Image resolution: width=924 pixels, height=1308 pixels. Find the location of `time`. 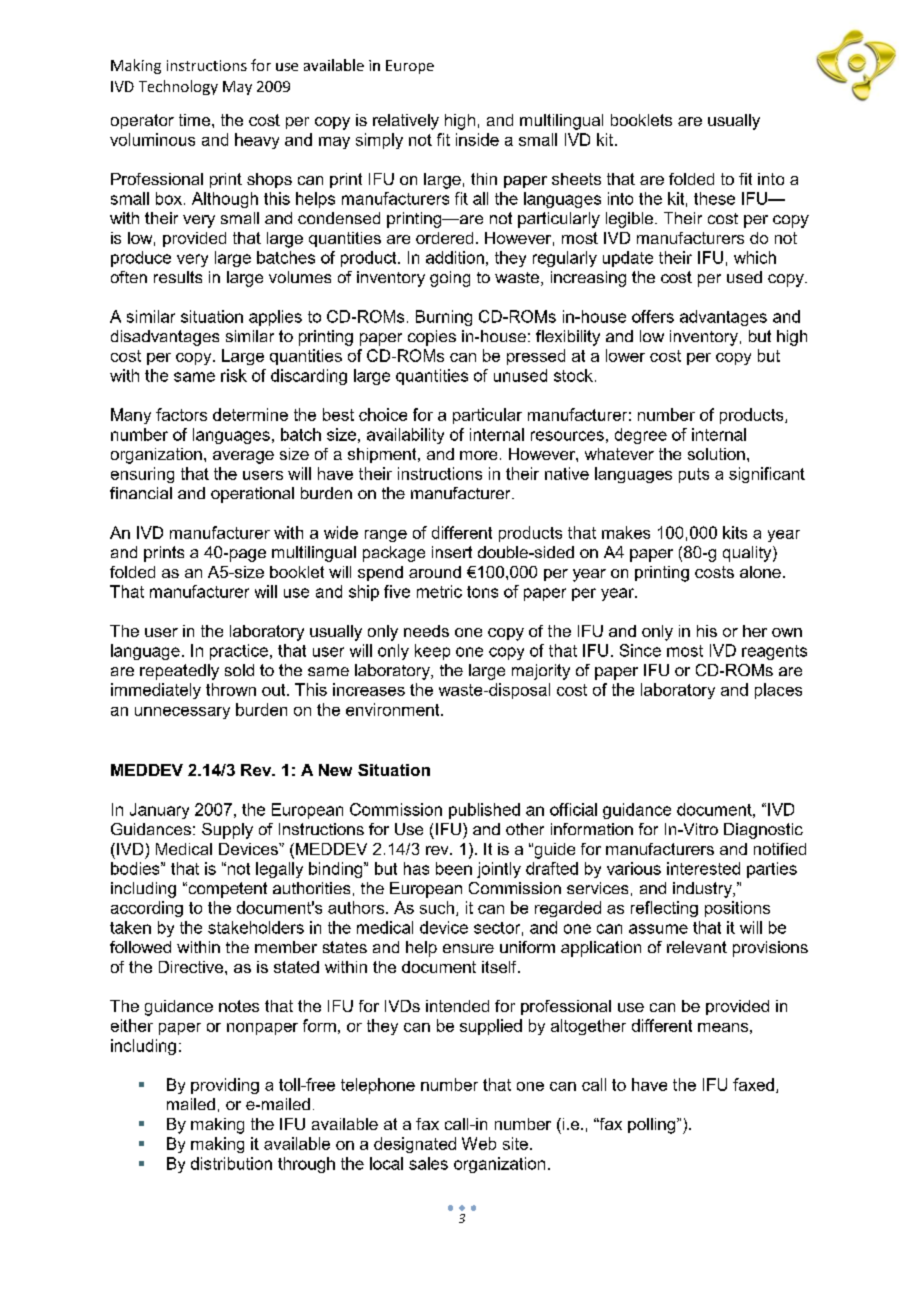

time is located at coordinates (194, 120).
